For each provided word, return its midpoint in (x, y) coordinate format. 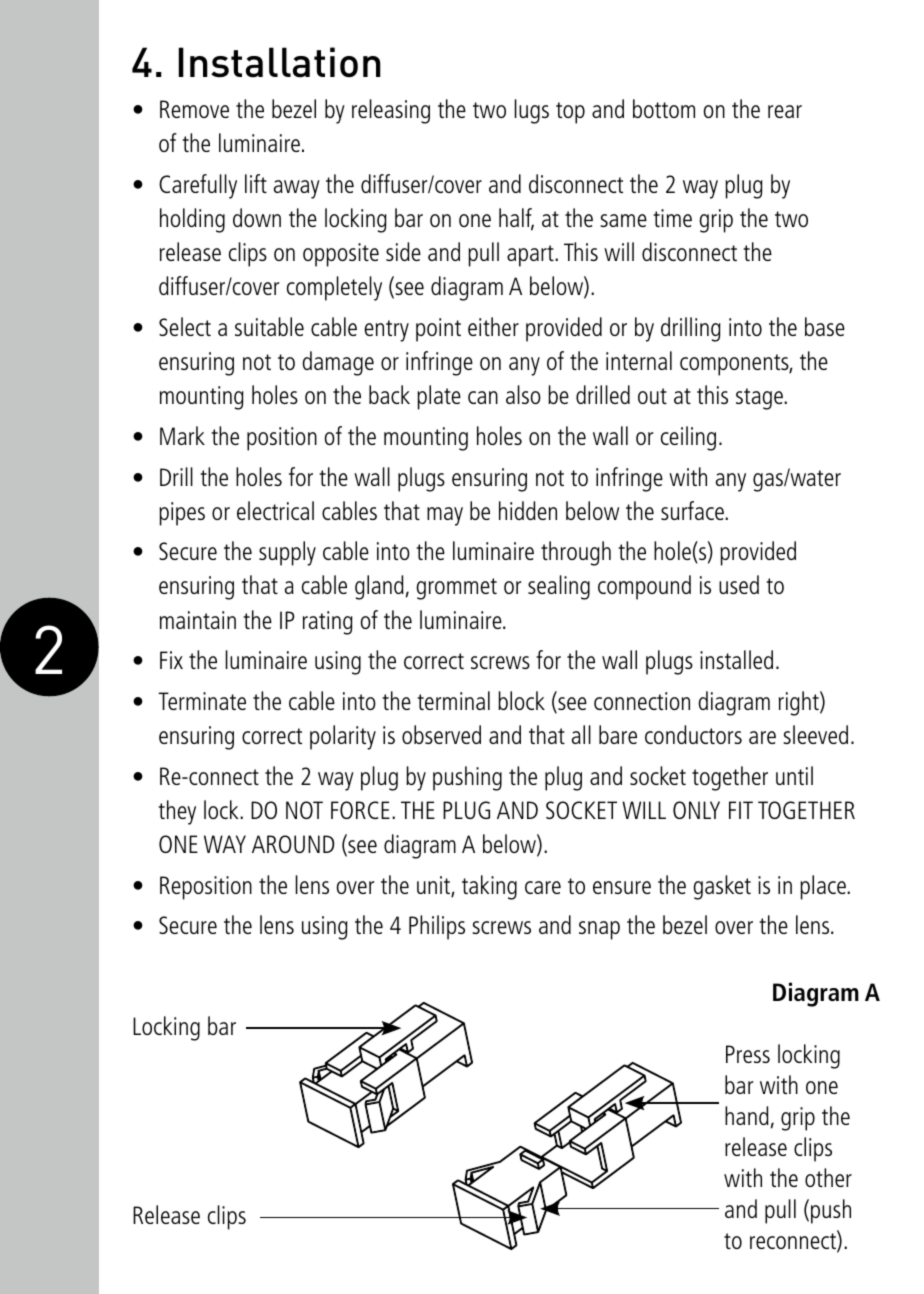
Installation (280, 62)
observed (441, 734)
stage (760, 399)
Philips (437, 927)
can (483, 397)
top (570, 113)
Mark (182, 435)
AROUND (293, 844)
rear (785, 111)
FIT (741, 810)
